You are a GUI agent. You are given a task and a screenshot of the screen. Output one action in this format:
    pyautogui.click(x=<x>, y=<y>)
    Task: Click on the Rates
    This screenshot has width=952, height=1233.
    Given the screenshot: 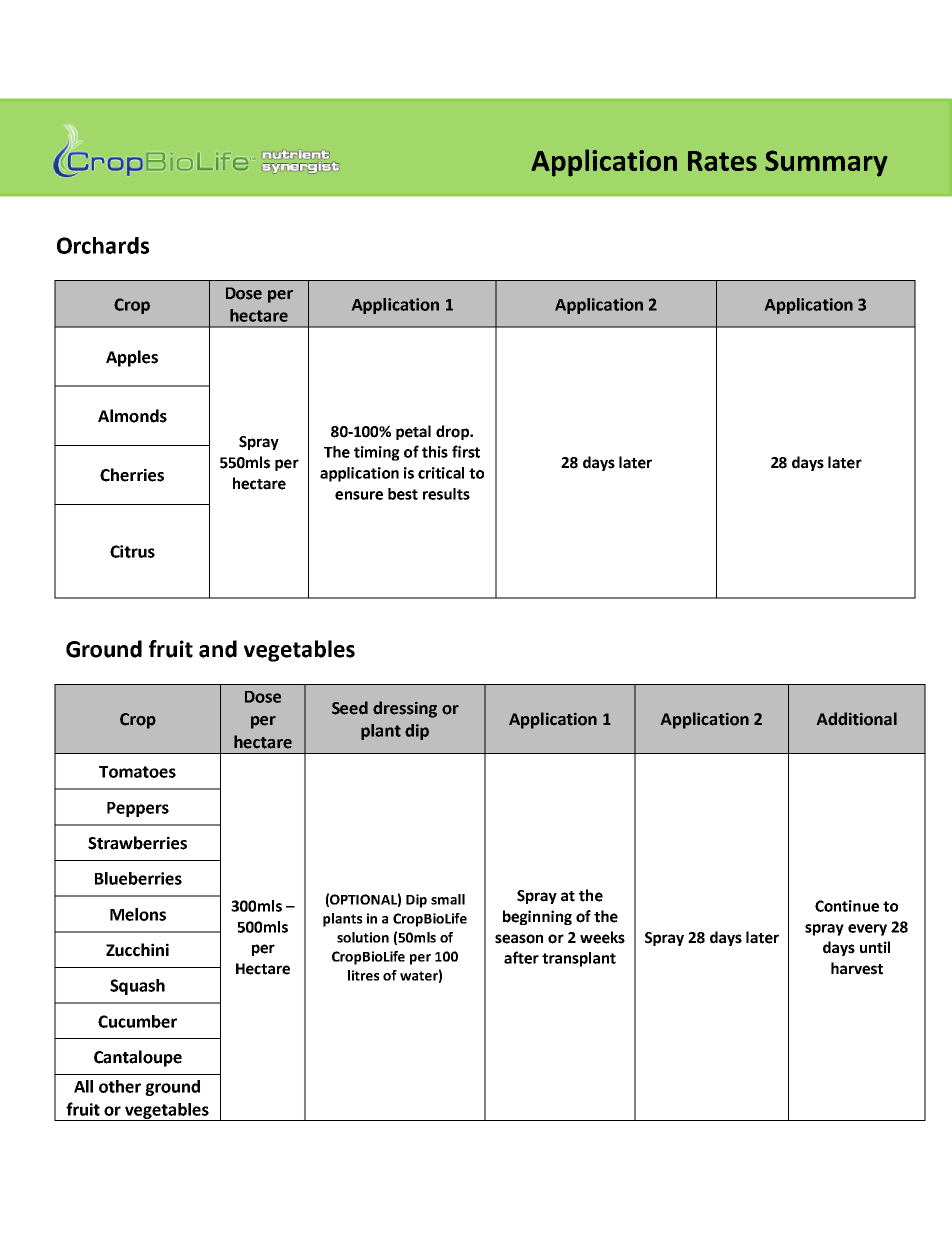 What is the action you would take?
    pyautogui.click(x=722, y=161)
